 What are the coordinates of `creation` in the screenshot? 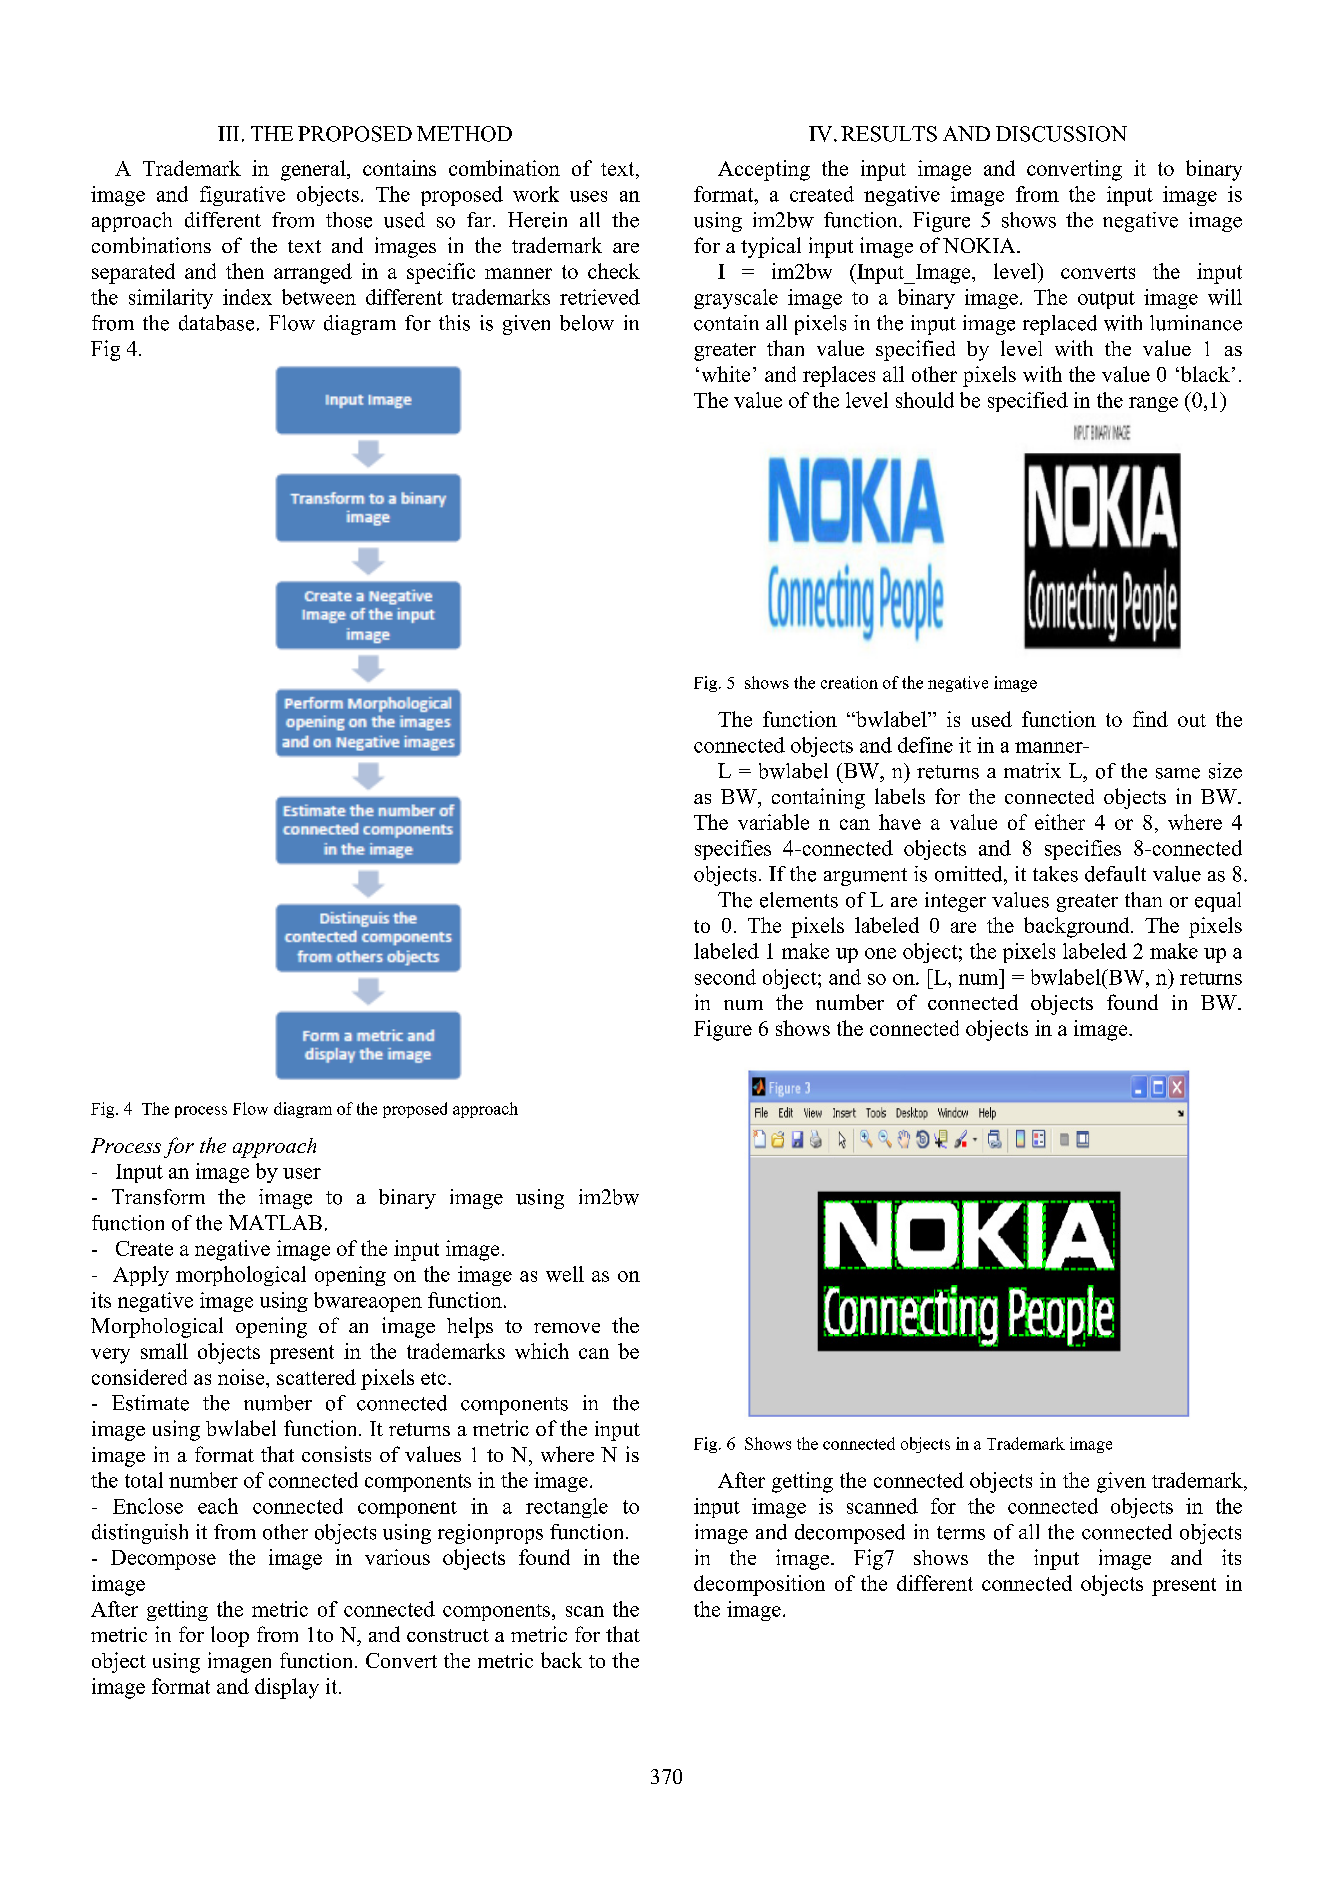 It's located at (849, 682).
